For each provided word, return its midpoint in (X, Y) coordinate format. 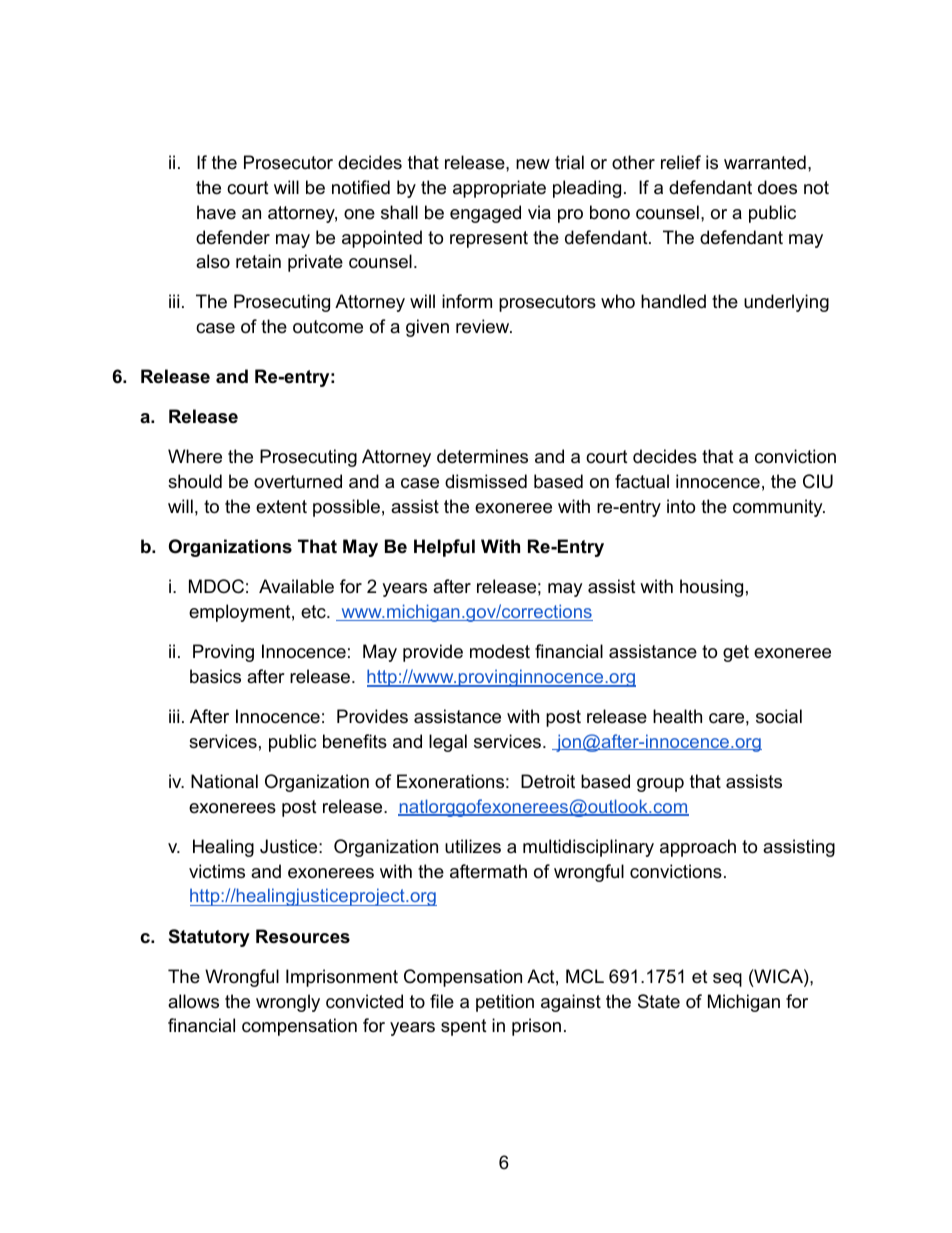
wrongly (288, 1003)
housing (711, 588)
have (216, 212)
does (777, 187)
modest (500, 651)
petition (505, 1003)
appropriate (499, 189)
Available (296, 586)
